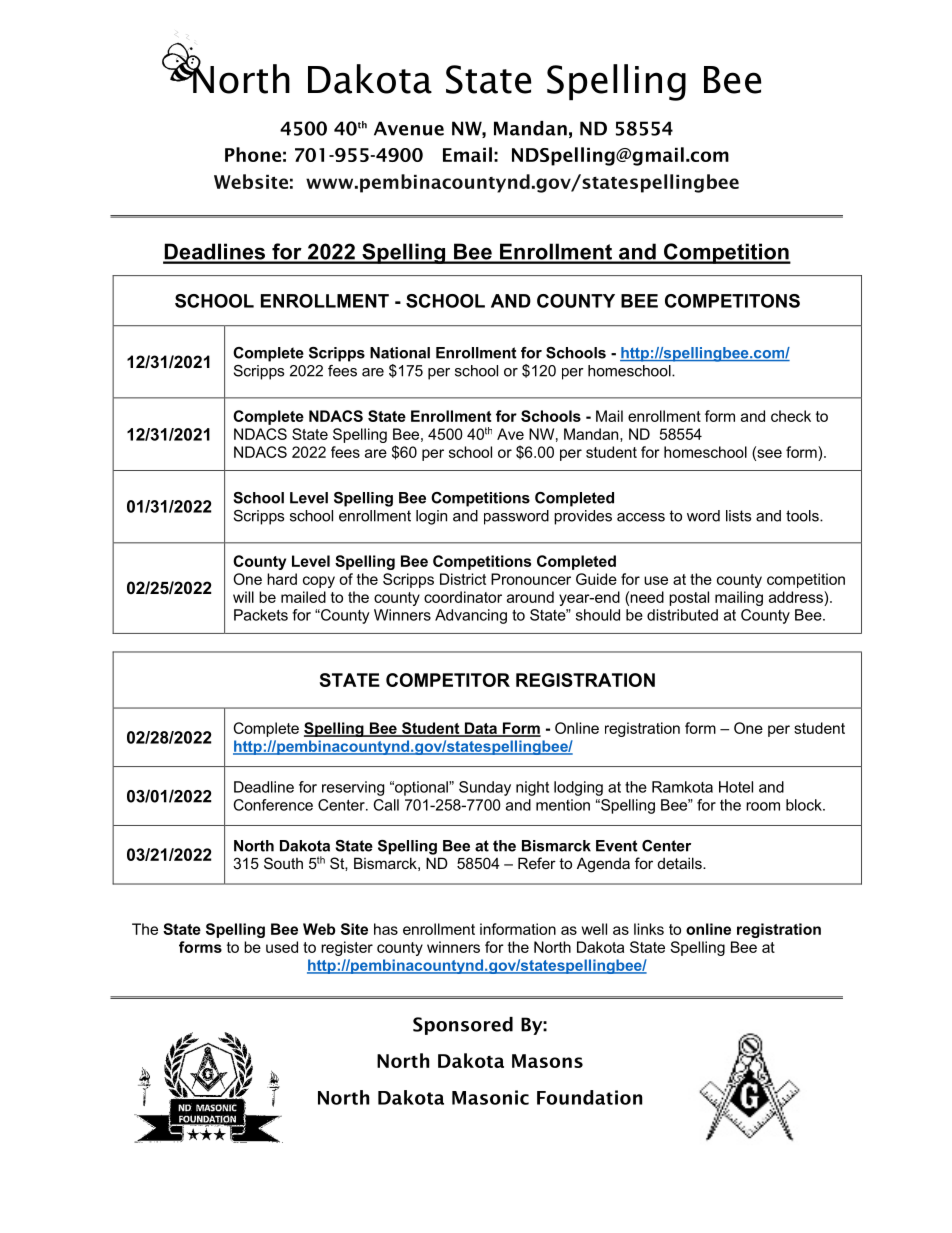 This image has width=952, height=1233. What do you see at coordinates (409, 128) in the image?
I see `Avenue` at bounding box center [409, 128].
